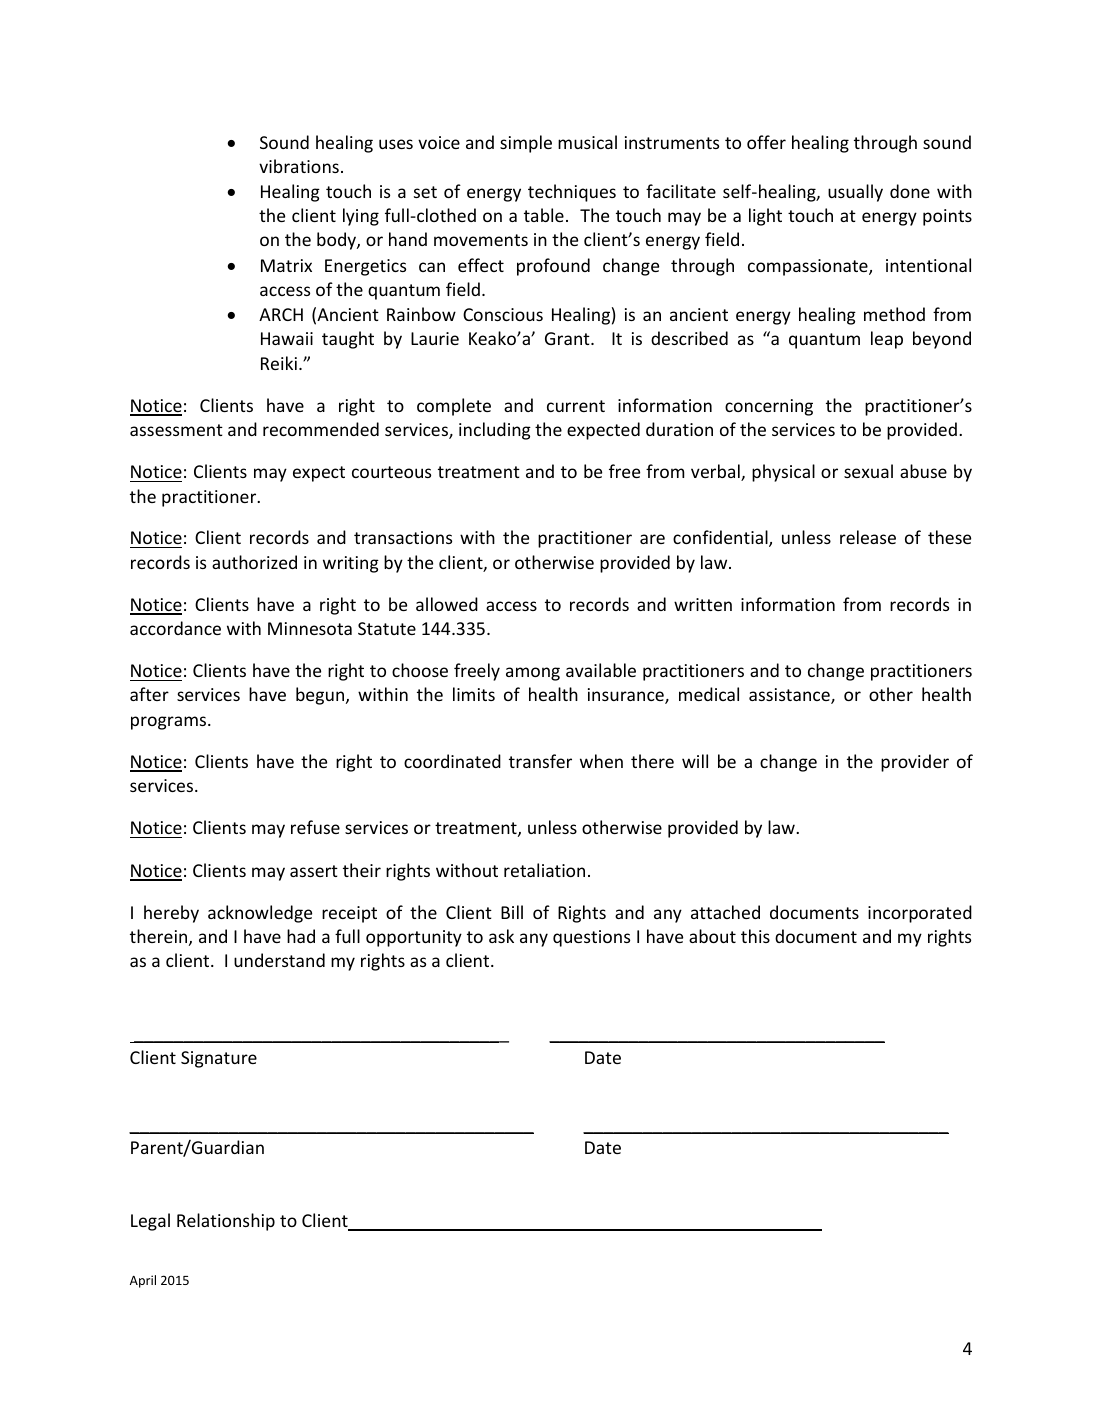  Describe the element at coordinates (254, 562) in the document. I see `authorized` at that location.
